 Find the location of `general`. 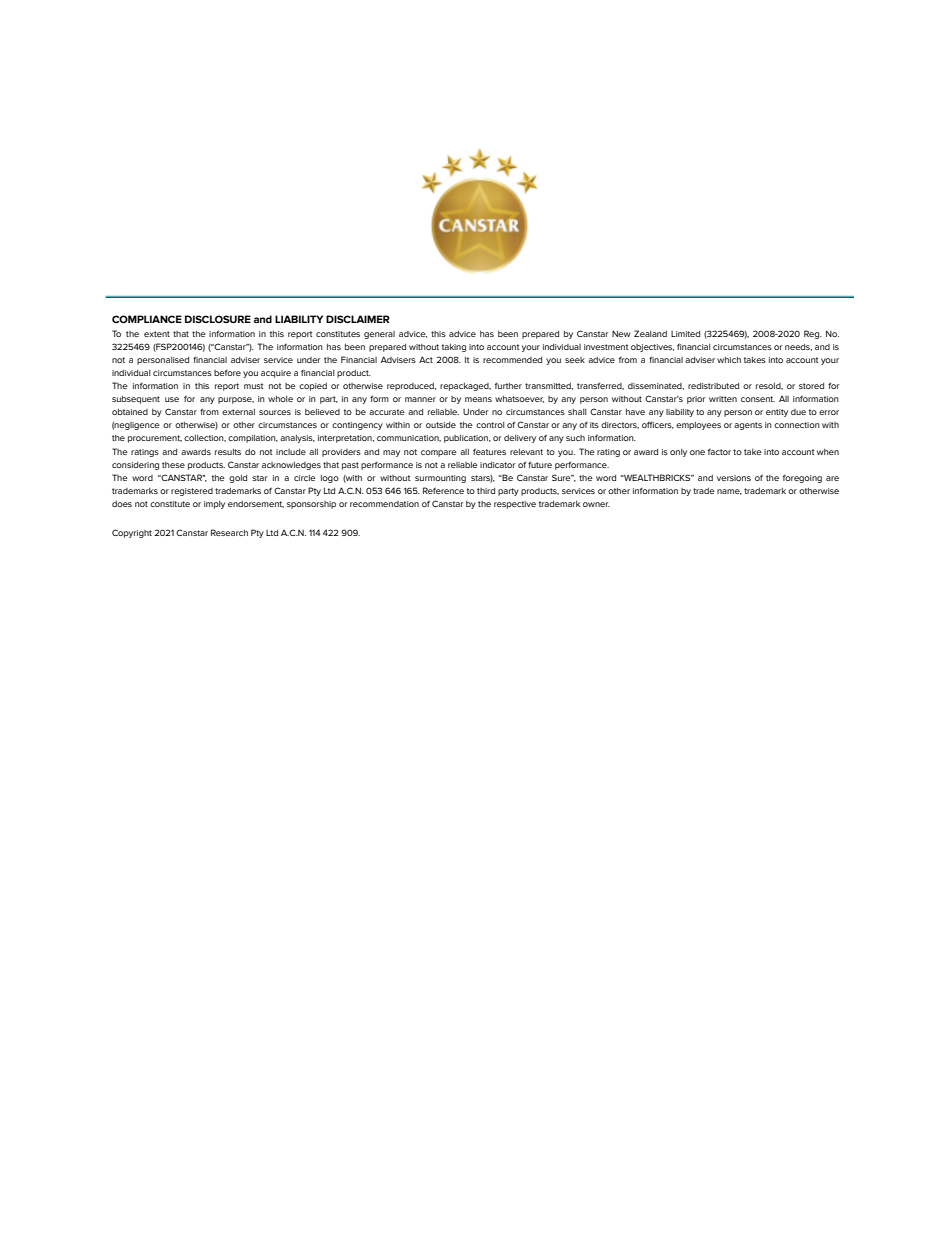

general is located at coordinates (379, 335).
